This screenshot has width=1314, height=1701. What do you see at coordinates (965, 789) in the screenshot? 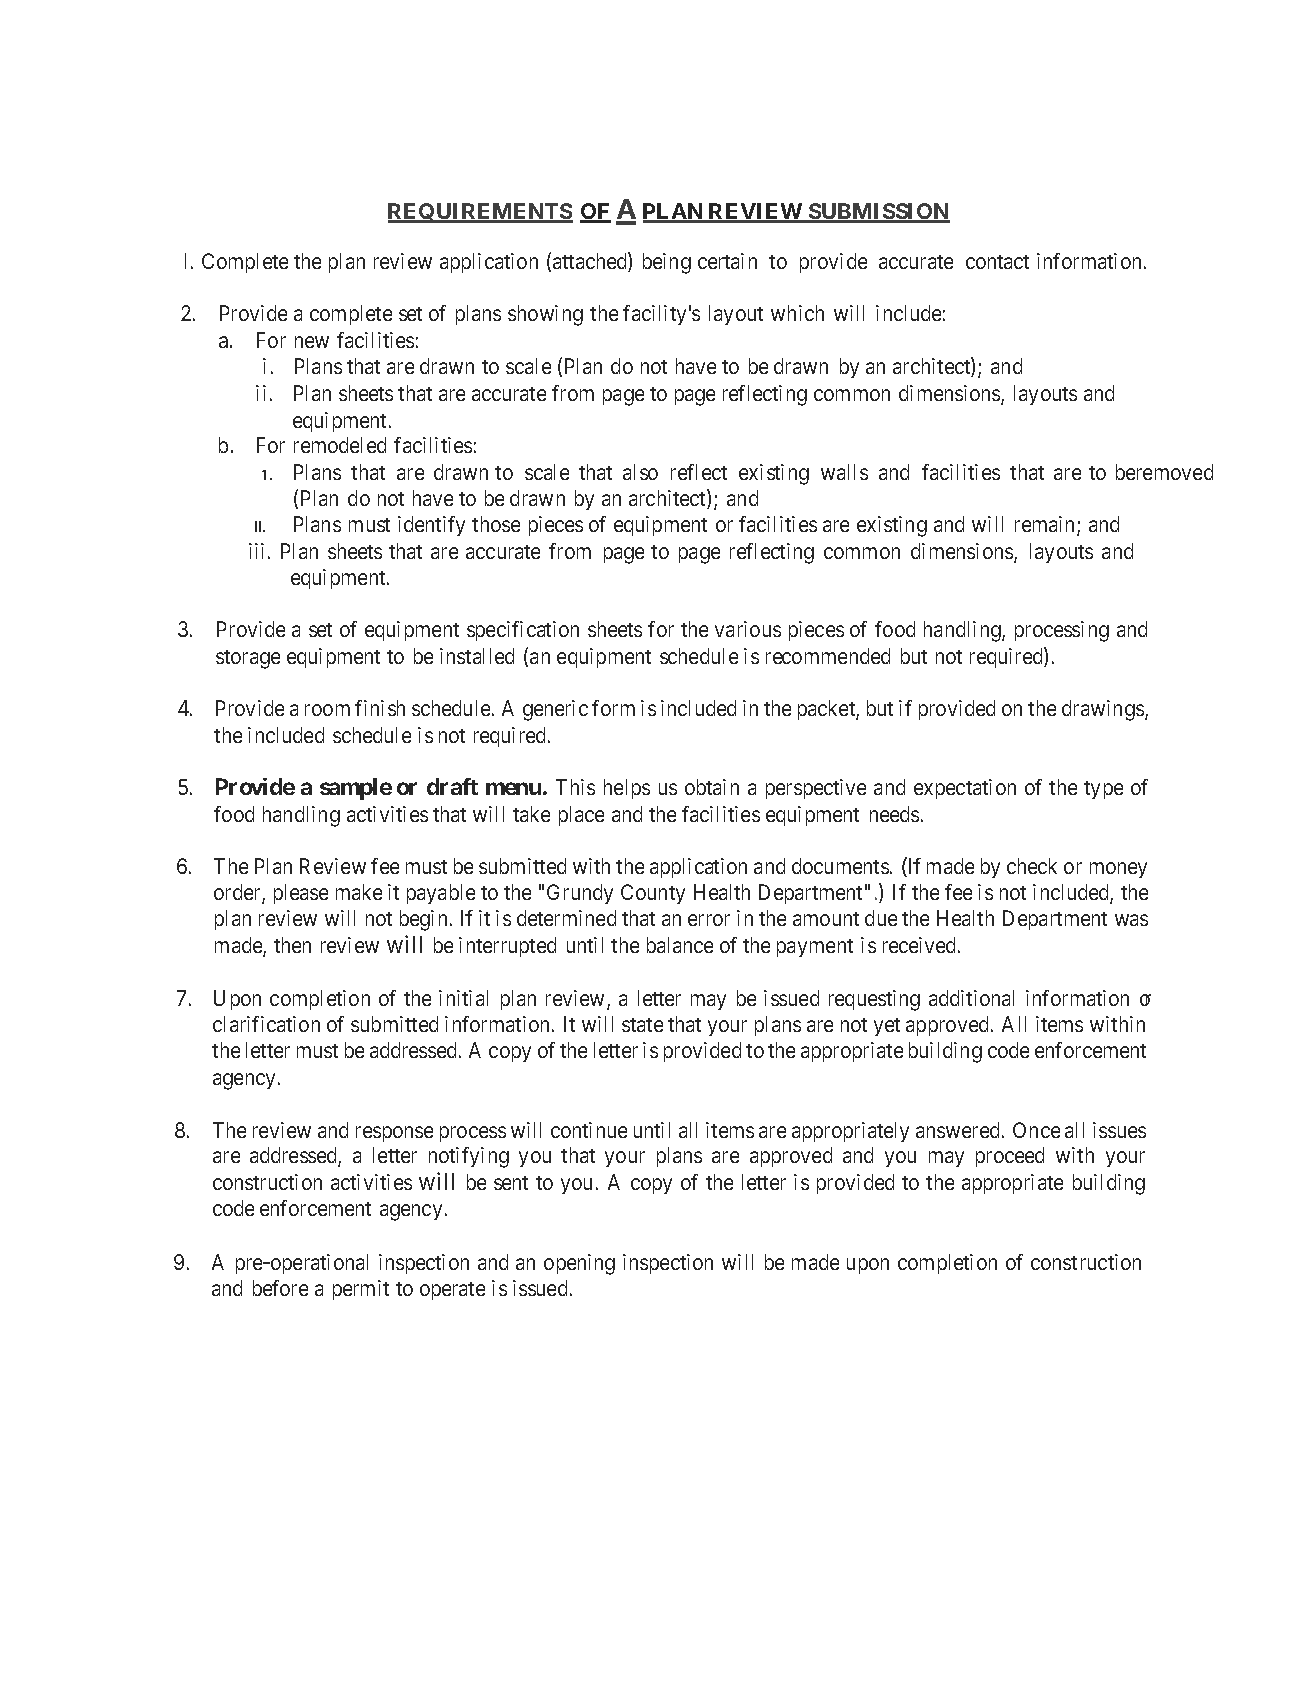
I see `expectation` at bounding box center [965, 789].
